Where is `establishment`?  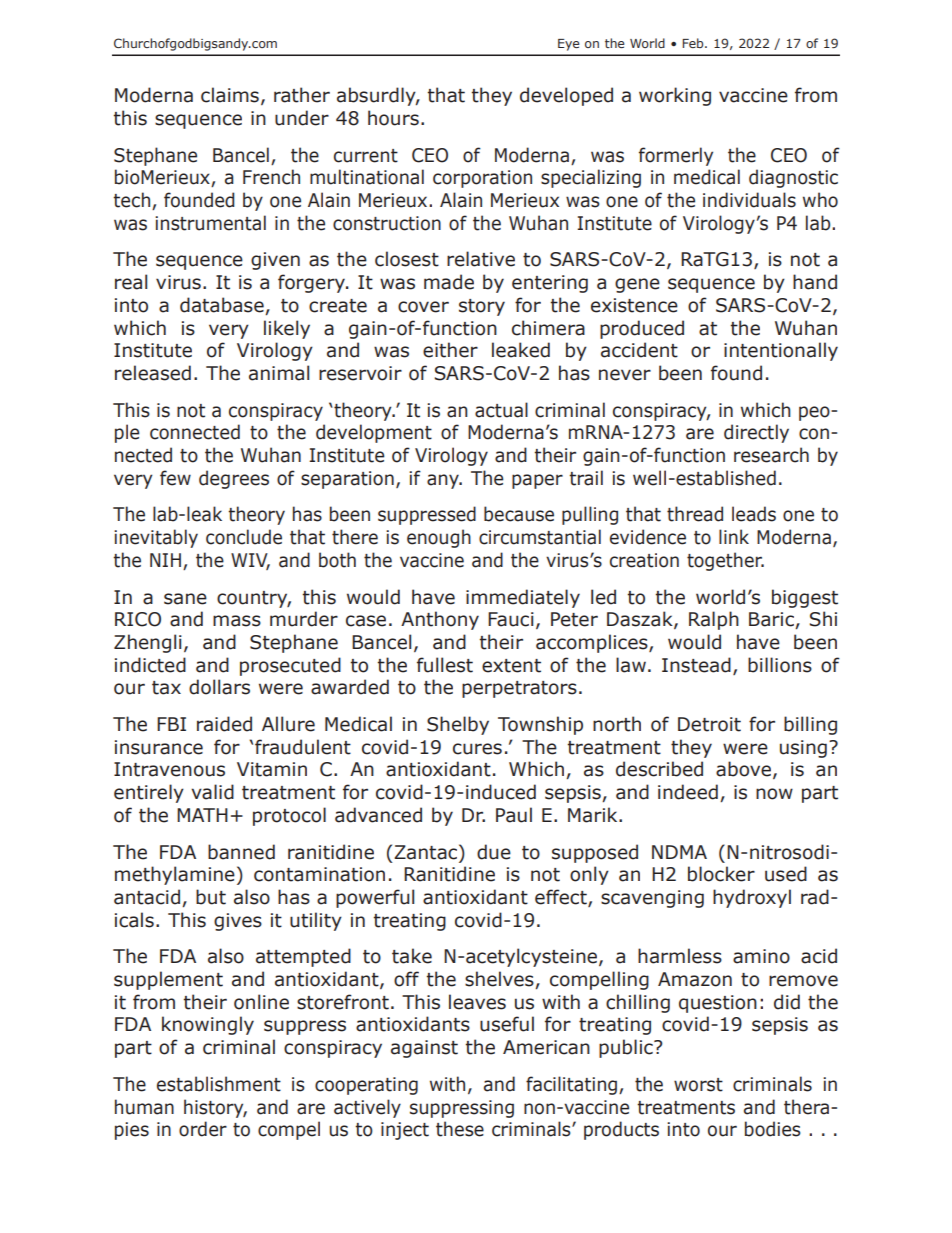
establishment is located at coordinates (219, 1084).
